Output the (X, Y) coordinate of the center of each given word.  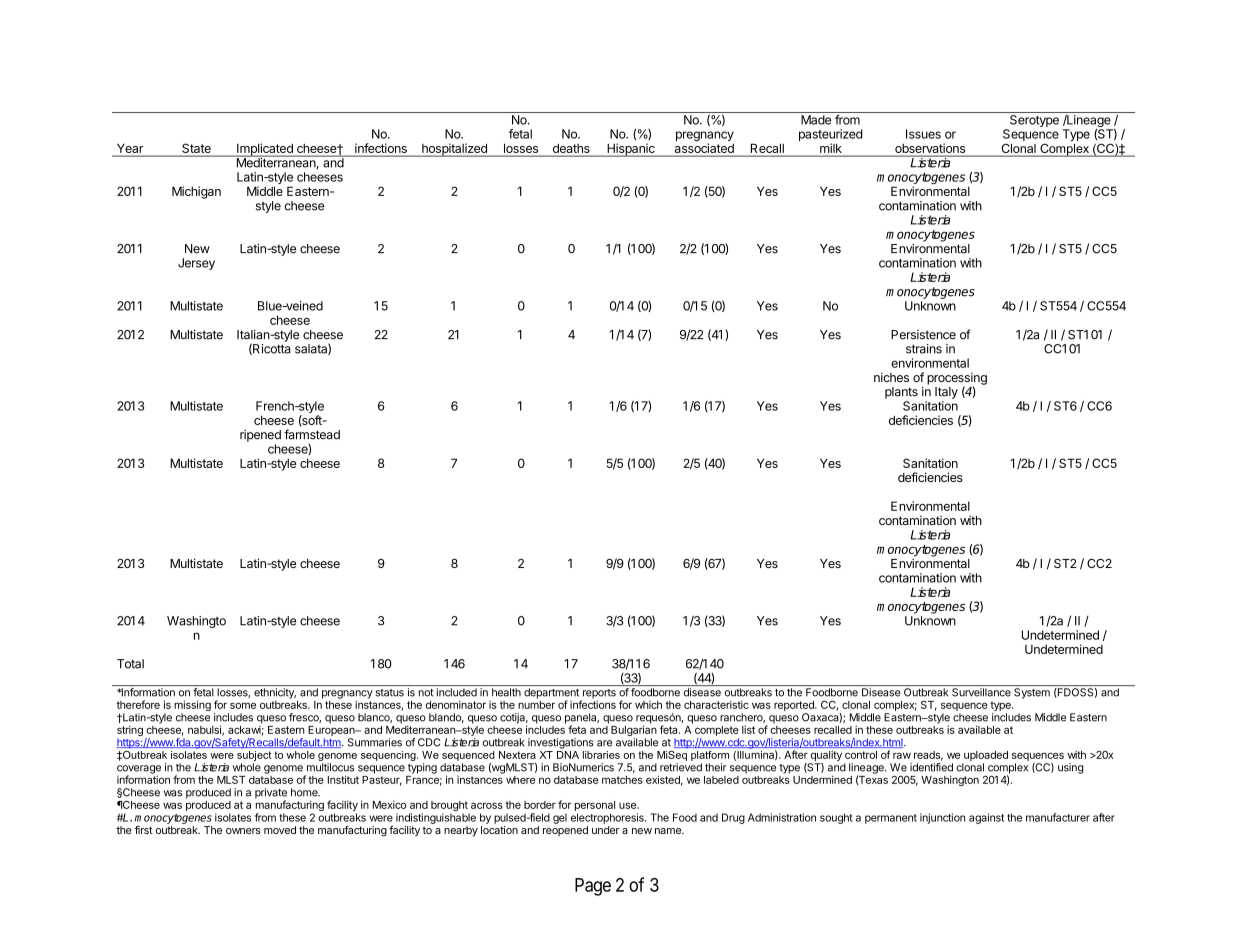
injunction (942, 818)
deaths (571, 149)
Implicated (265, 150)
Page (593, 887)
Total (130, 664)
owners (243, 831)
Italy (946, 393)
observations (930, 149)
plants (901, 393)
